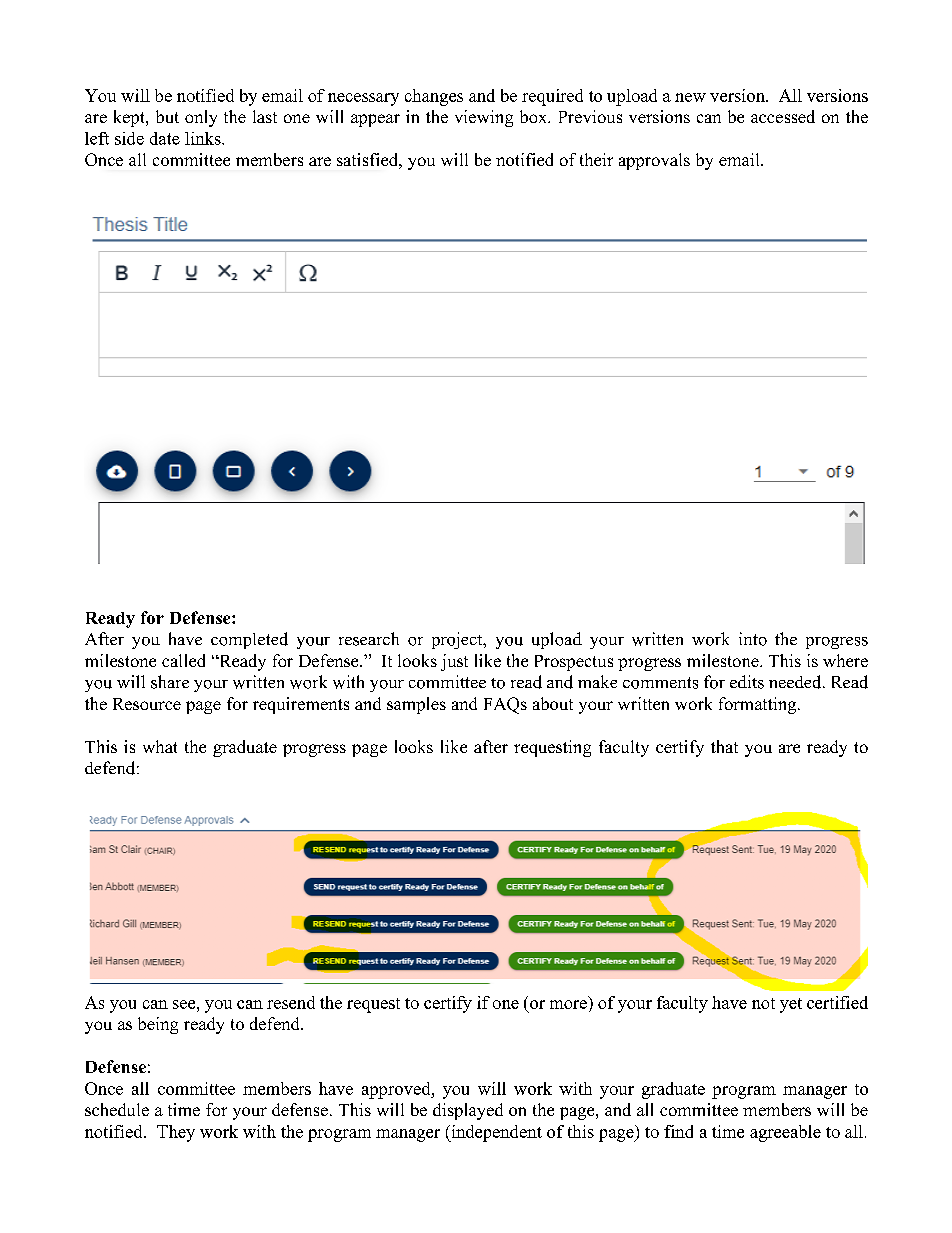 The width and height of the image is (952, 1233). I want to click on displayed, so click(468, 1111).
